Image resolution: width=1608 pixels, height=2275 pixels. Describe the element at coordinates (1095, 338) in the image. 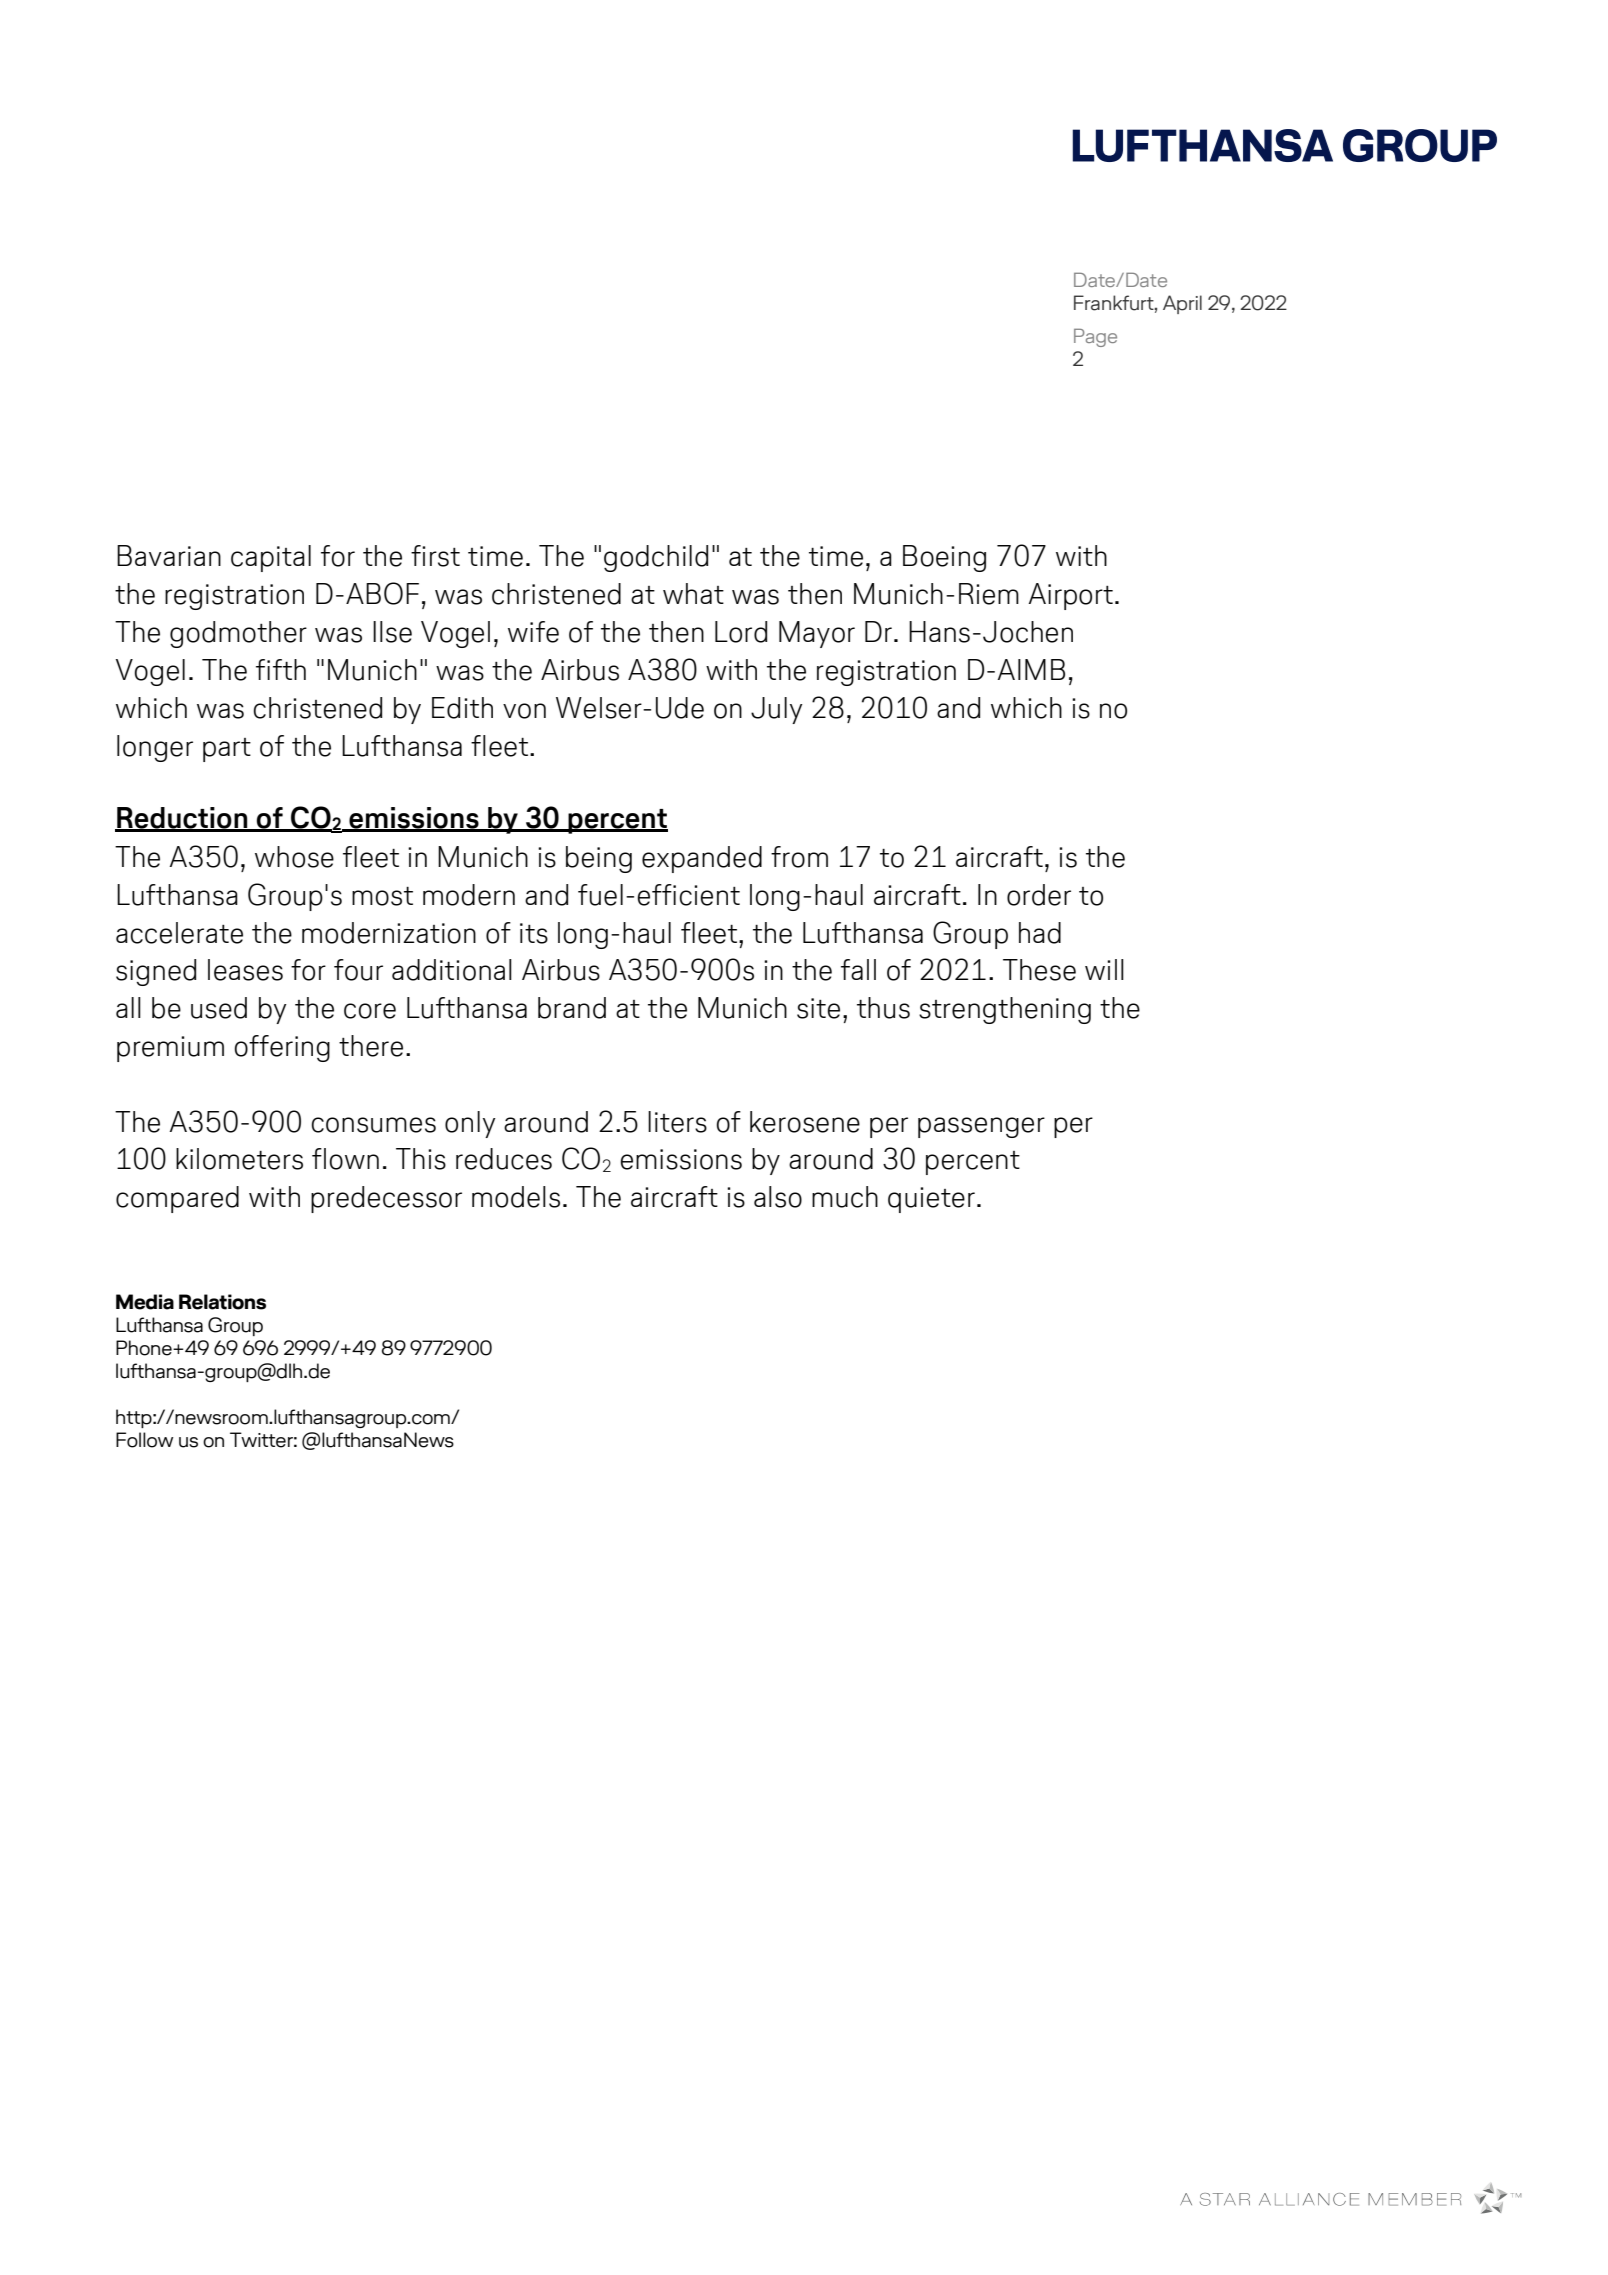

I see `Page` at that location.
